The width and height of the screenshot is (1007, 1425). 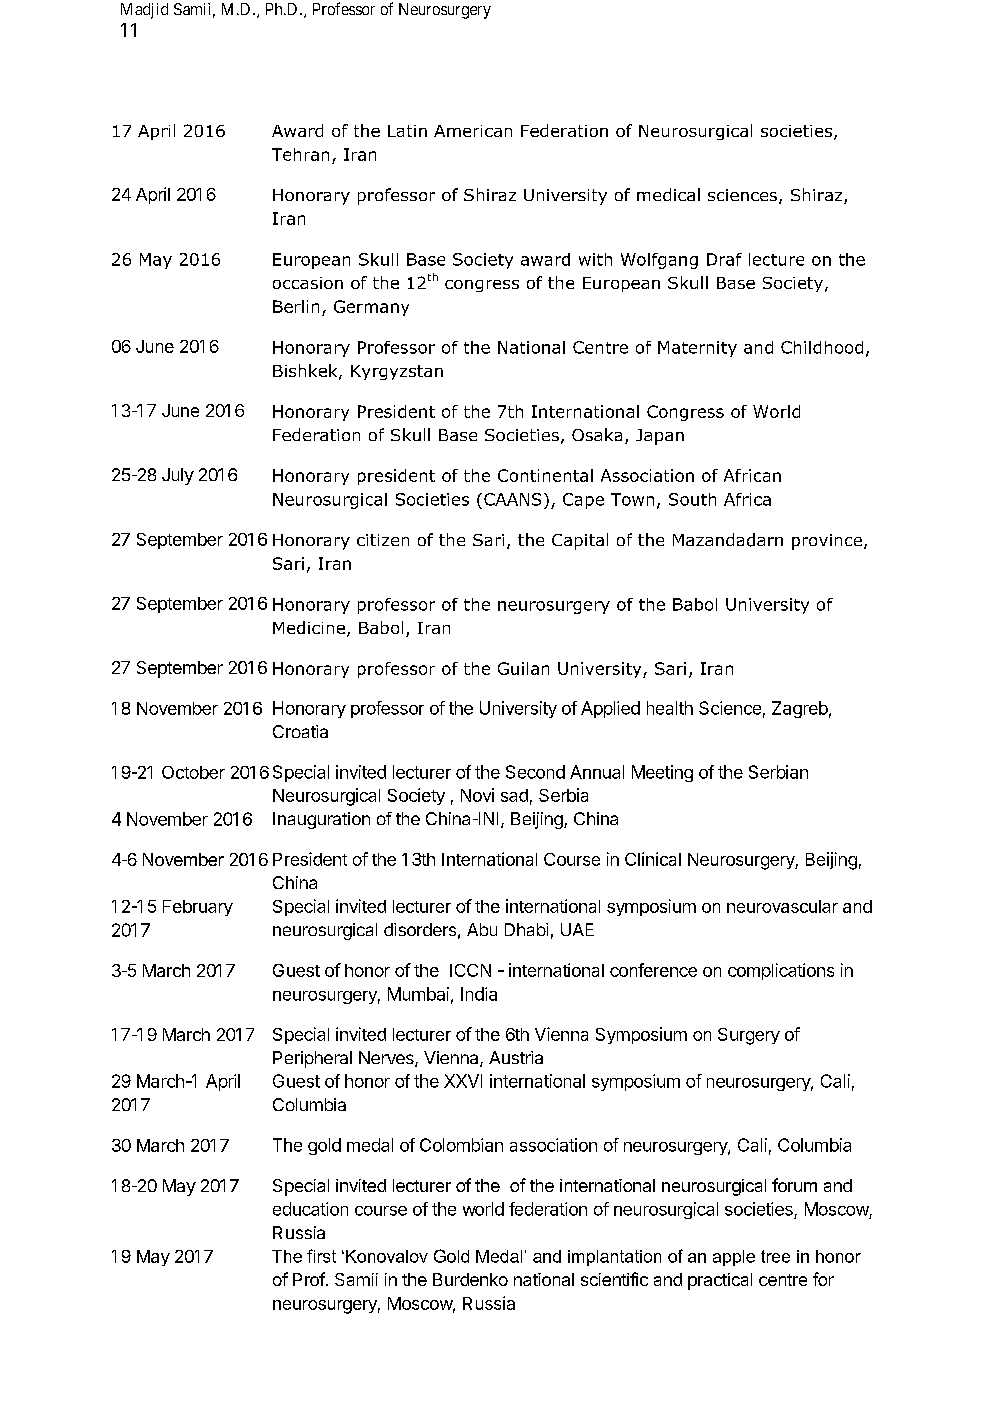 What do you see at coordinates (300, 731) in the screenshot?
I see `Croatia` at bounding box center [300, 731].
